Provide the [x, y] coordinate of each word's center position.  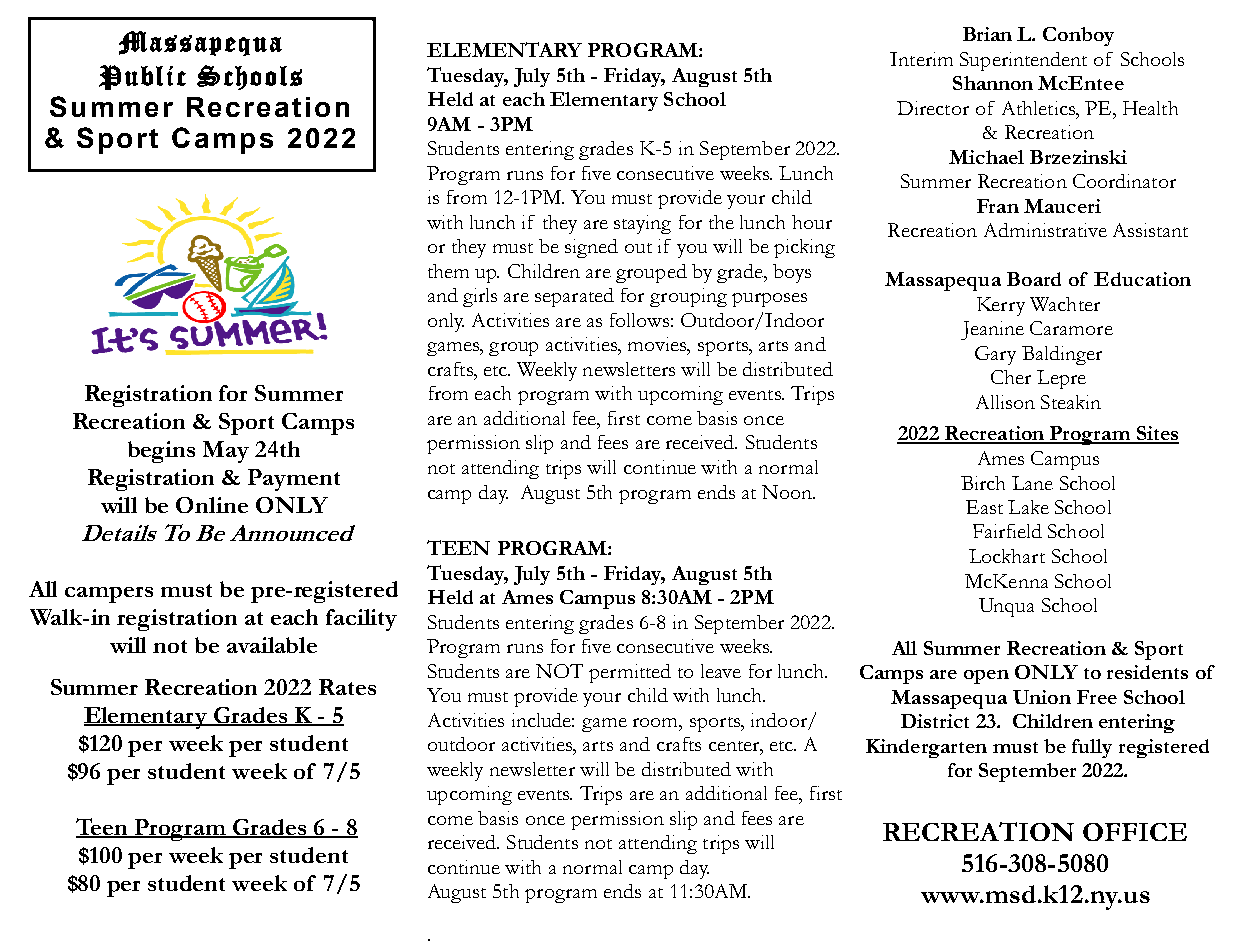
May [226, 452]
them [448, 271]
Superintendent [1023, 61]
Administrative [1045, 230]
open [986, 677]
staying [642, 224]
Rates [347, 687]
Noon [788, 492]
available [272, 645]
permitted [630, 673]
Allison [1005, 402]
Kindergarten [926, 748]
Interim [921, 59]
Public [142, 77]
